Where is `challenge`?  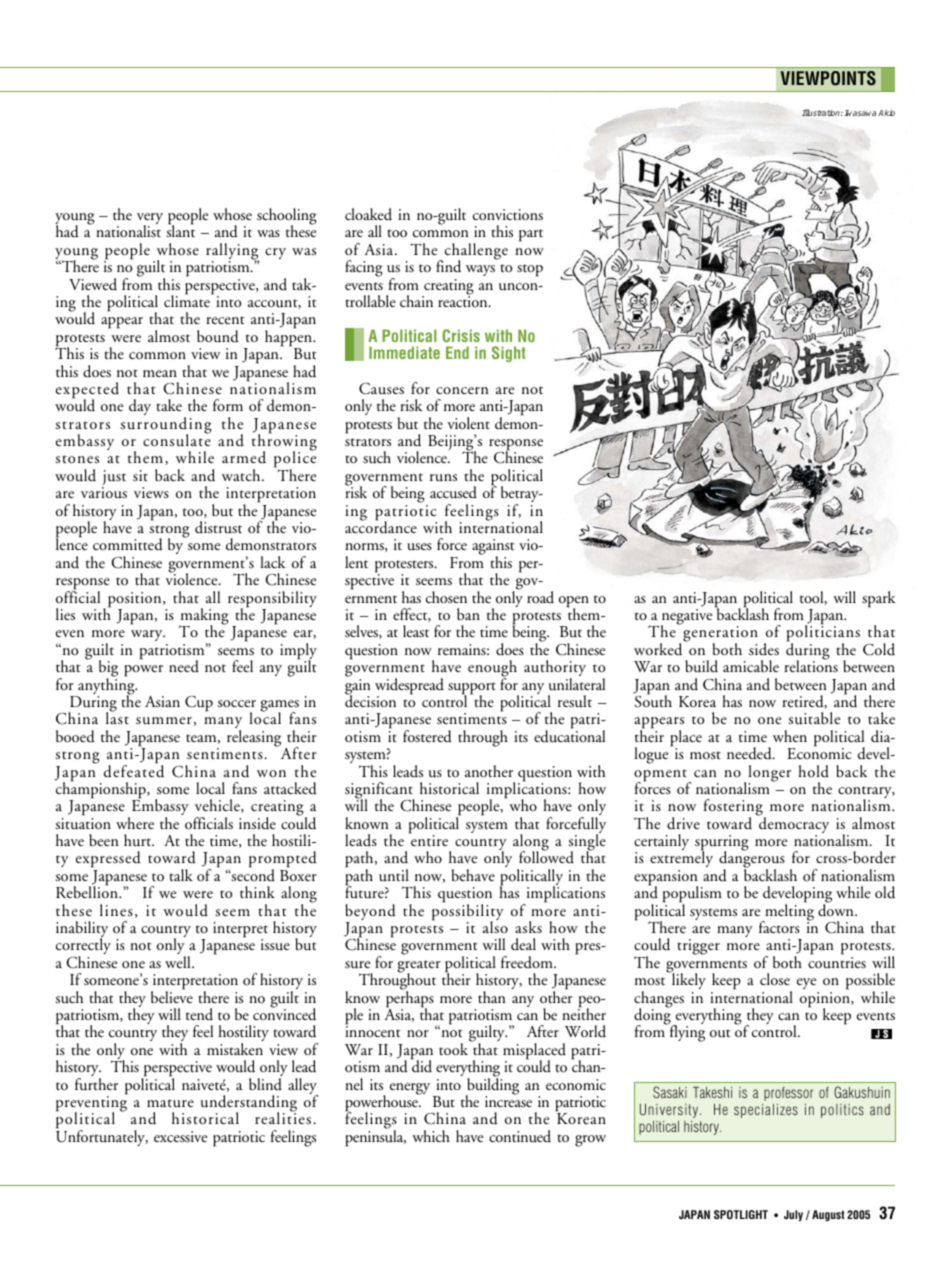
challenge is located at coordinates (475, 252).
